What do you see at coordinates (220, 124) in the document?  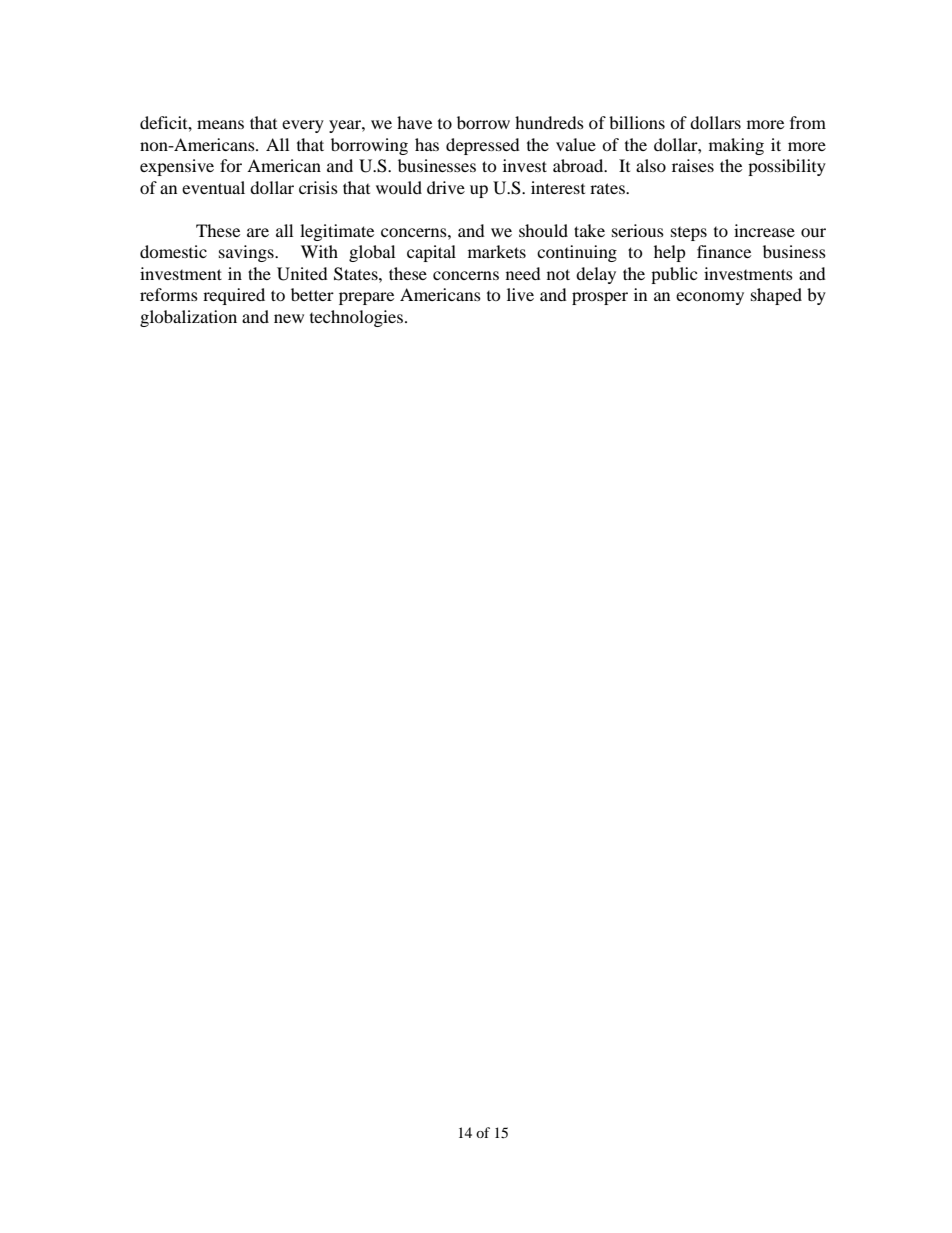 I see `means` at bounding box center [220, 124].
